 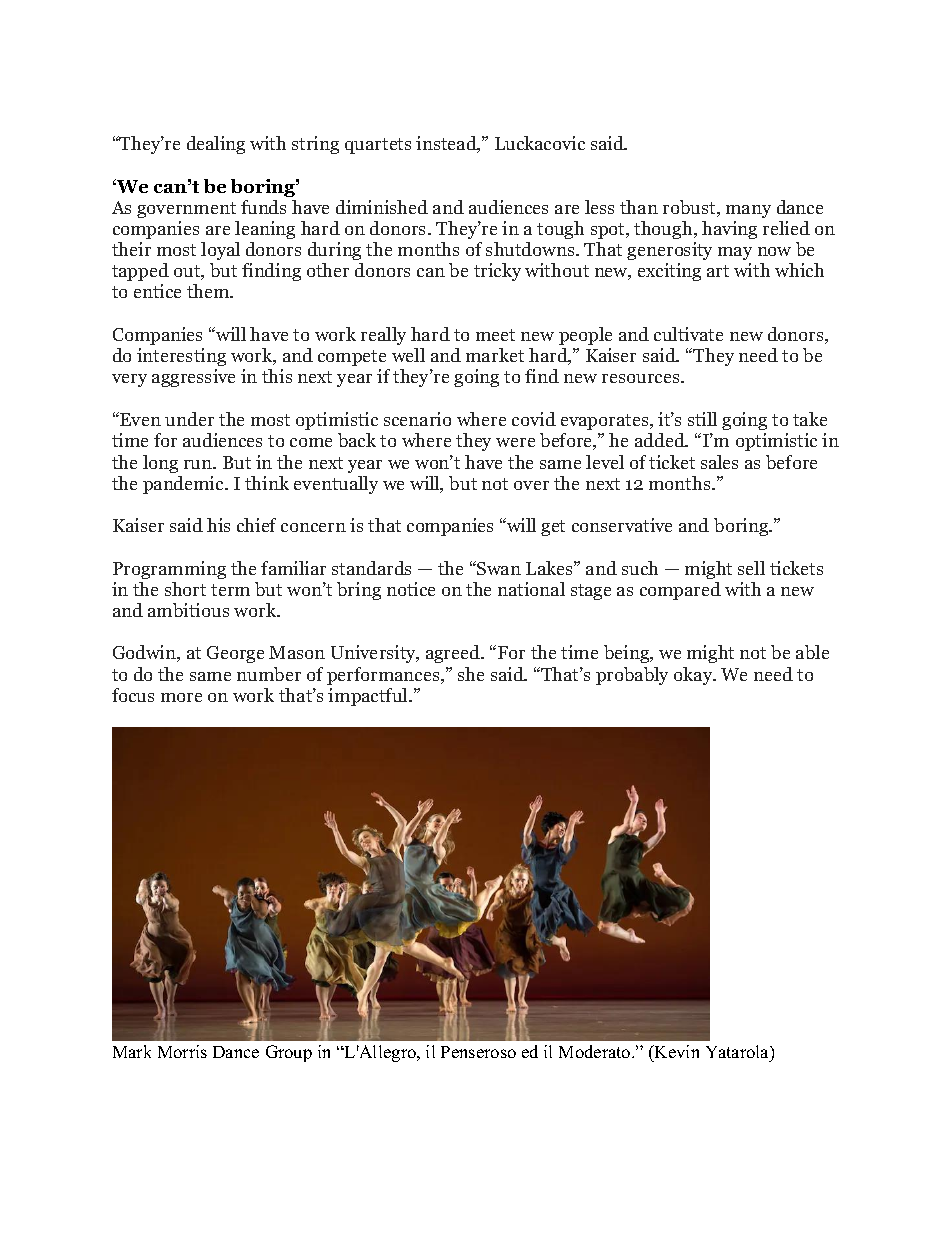 I want to click on Swan, so click(x=498, y=568).
